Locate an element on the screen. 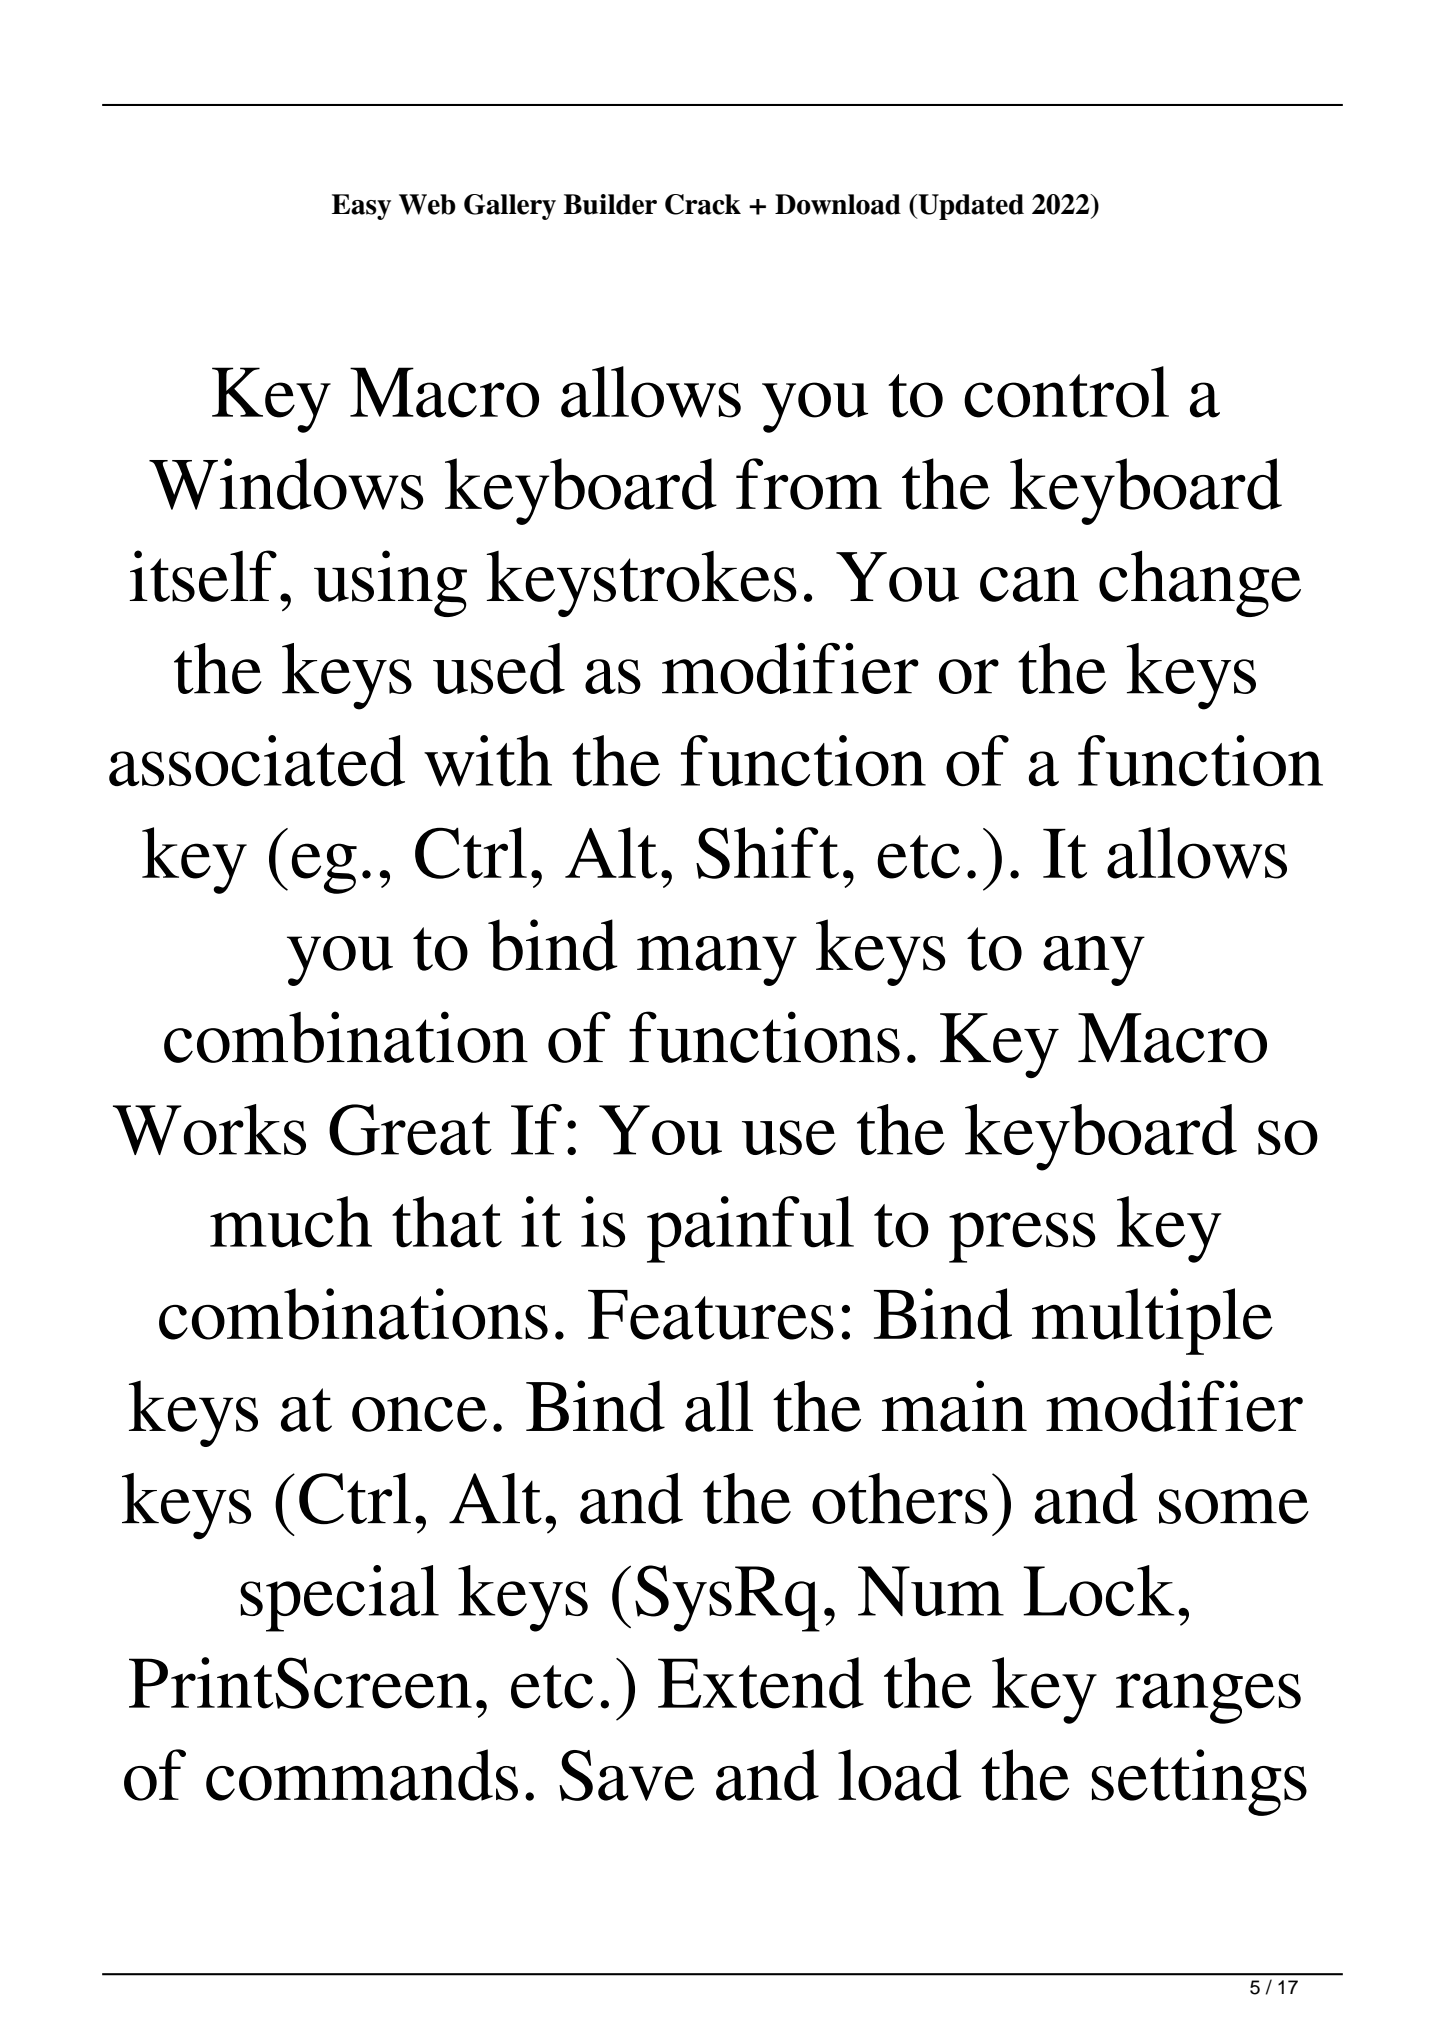  Crack is located at coordinates (703, 204).
